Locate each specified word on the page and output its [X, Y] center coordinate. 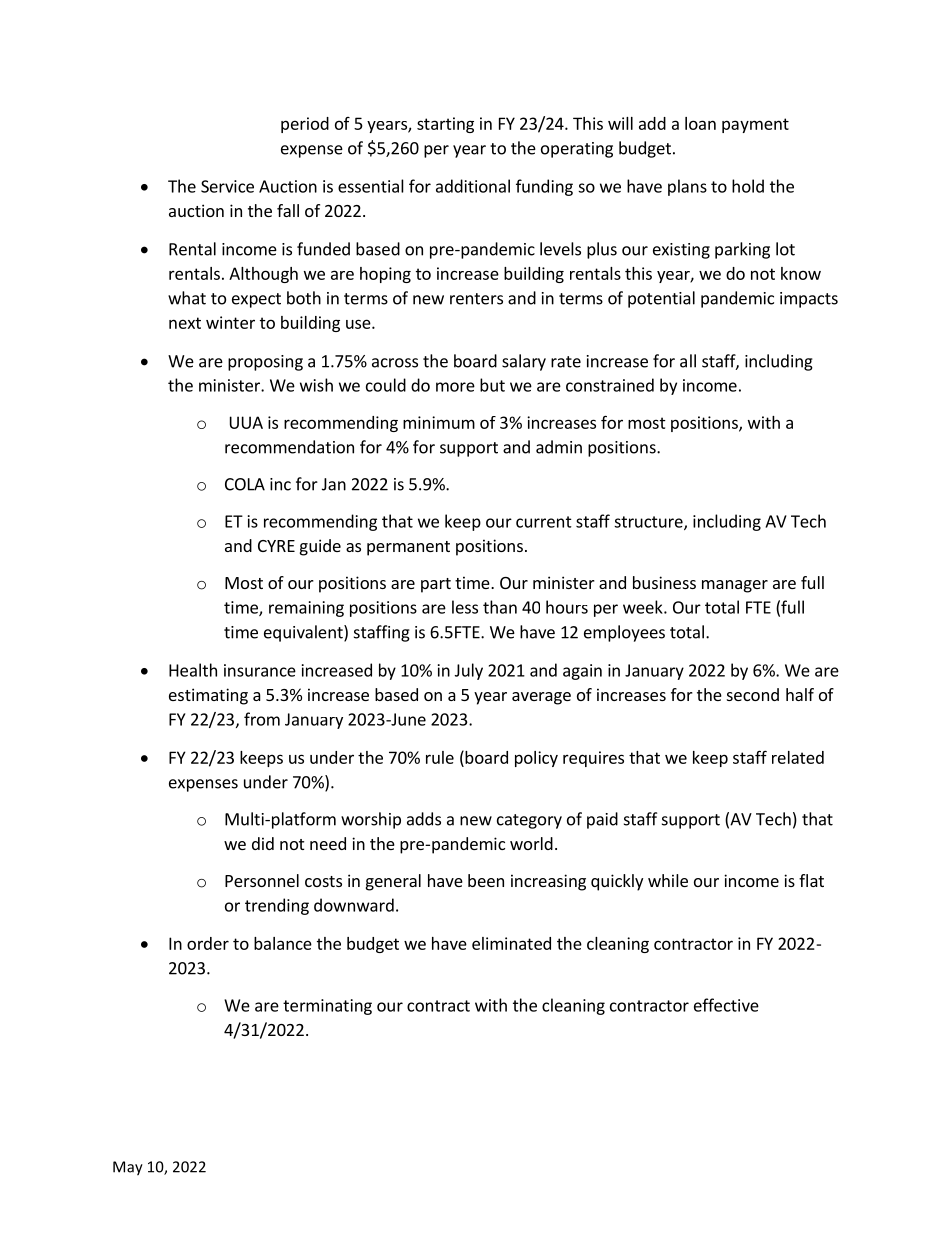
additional [473, 186]
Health [193, 670]
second [753, 694]
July [469, 671]
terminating [327, 1007]
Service [227, 186]
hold [748, 186]
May [128, 1168]
